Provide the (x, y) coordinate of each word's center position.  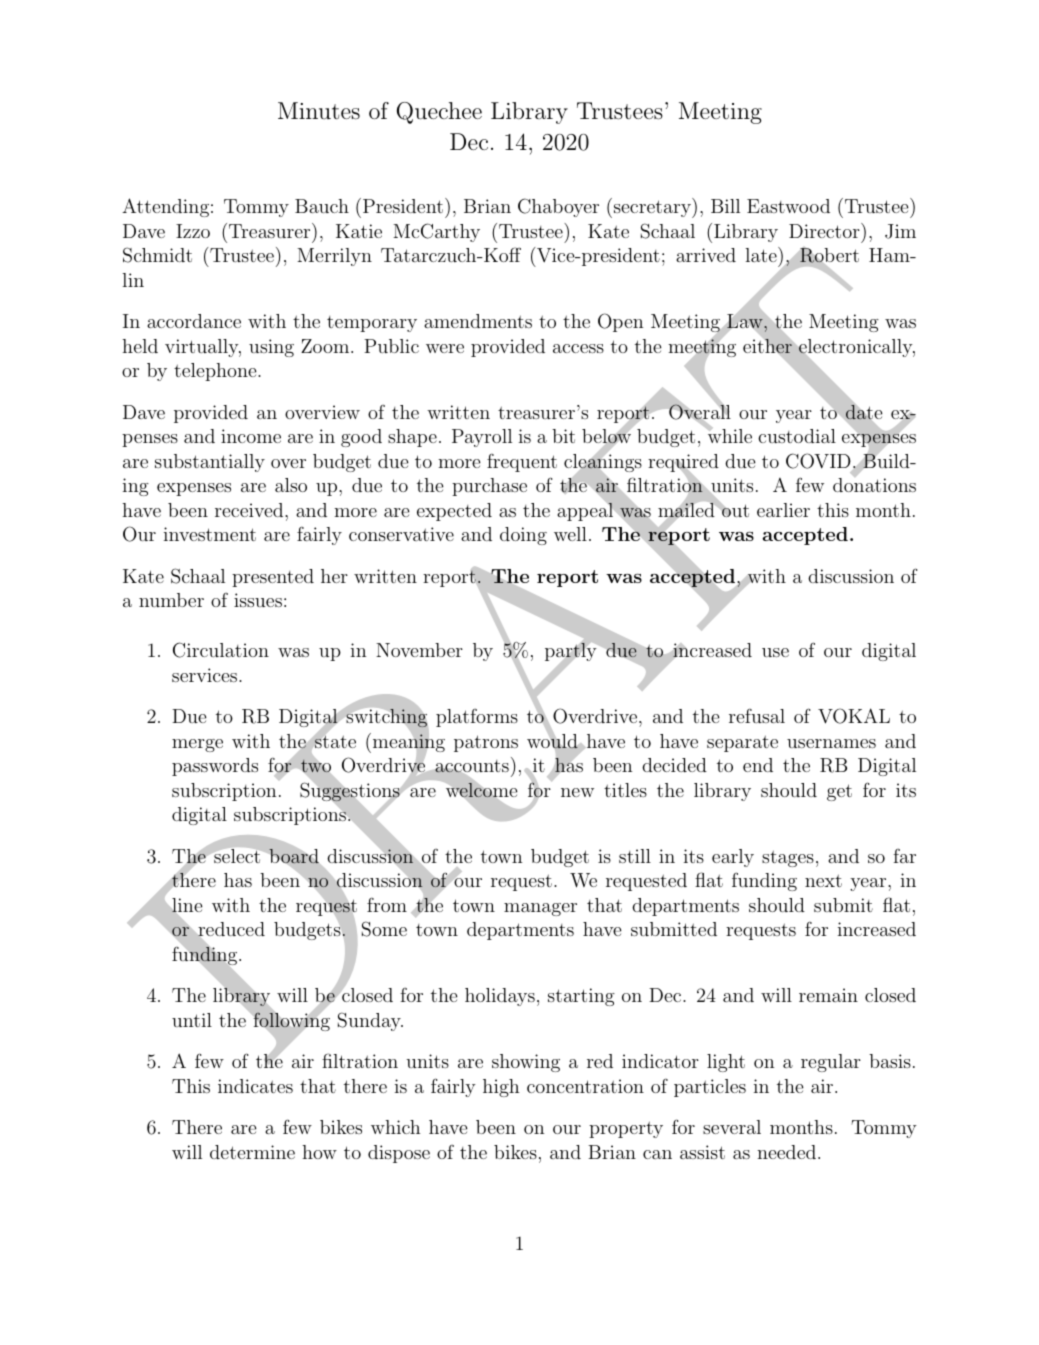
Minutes (319, 111)
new (577, 792)
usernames (831, 743)
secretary (652, 209)
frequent (522, 462)
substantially (210, 463)
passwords (215, 767)
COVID (819, 462)
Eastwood (788, 206)
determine (252, 1152)
